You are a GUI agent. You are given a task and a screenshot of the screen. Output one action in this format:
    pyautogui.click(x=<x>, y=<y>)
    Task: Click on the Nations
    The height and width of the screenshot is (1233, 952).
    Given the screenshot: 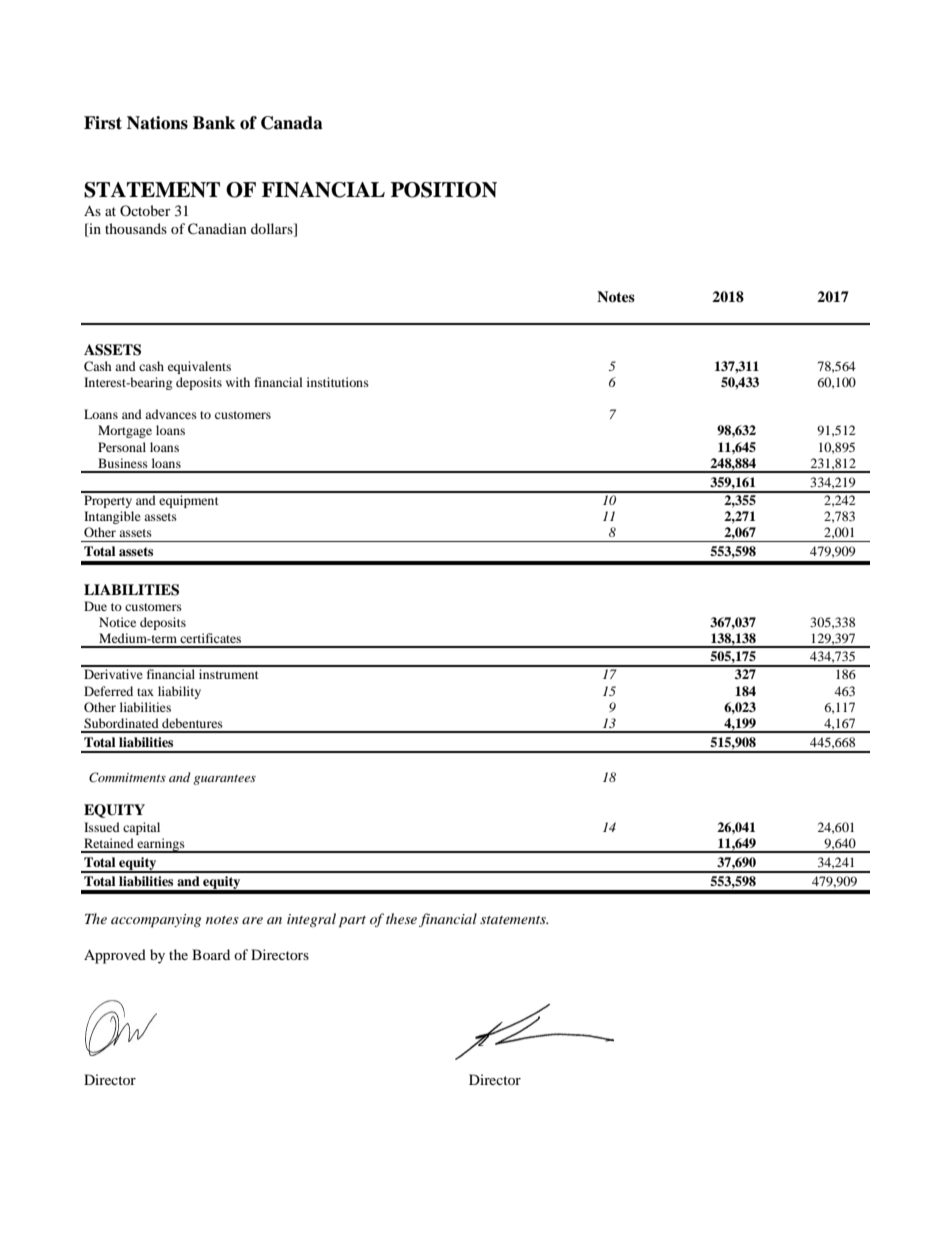 What is the action you would take?
    pyautogui.click(x=157, y=123)
